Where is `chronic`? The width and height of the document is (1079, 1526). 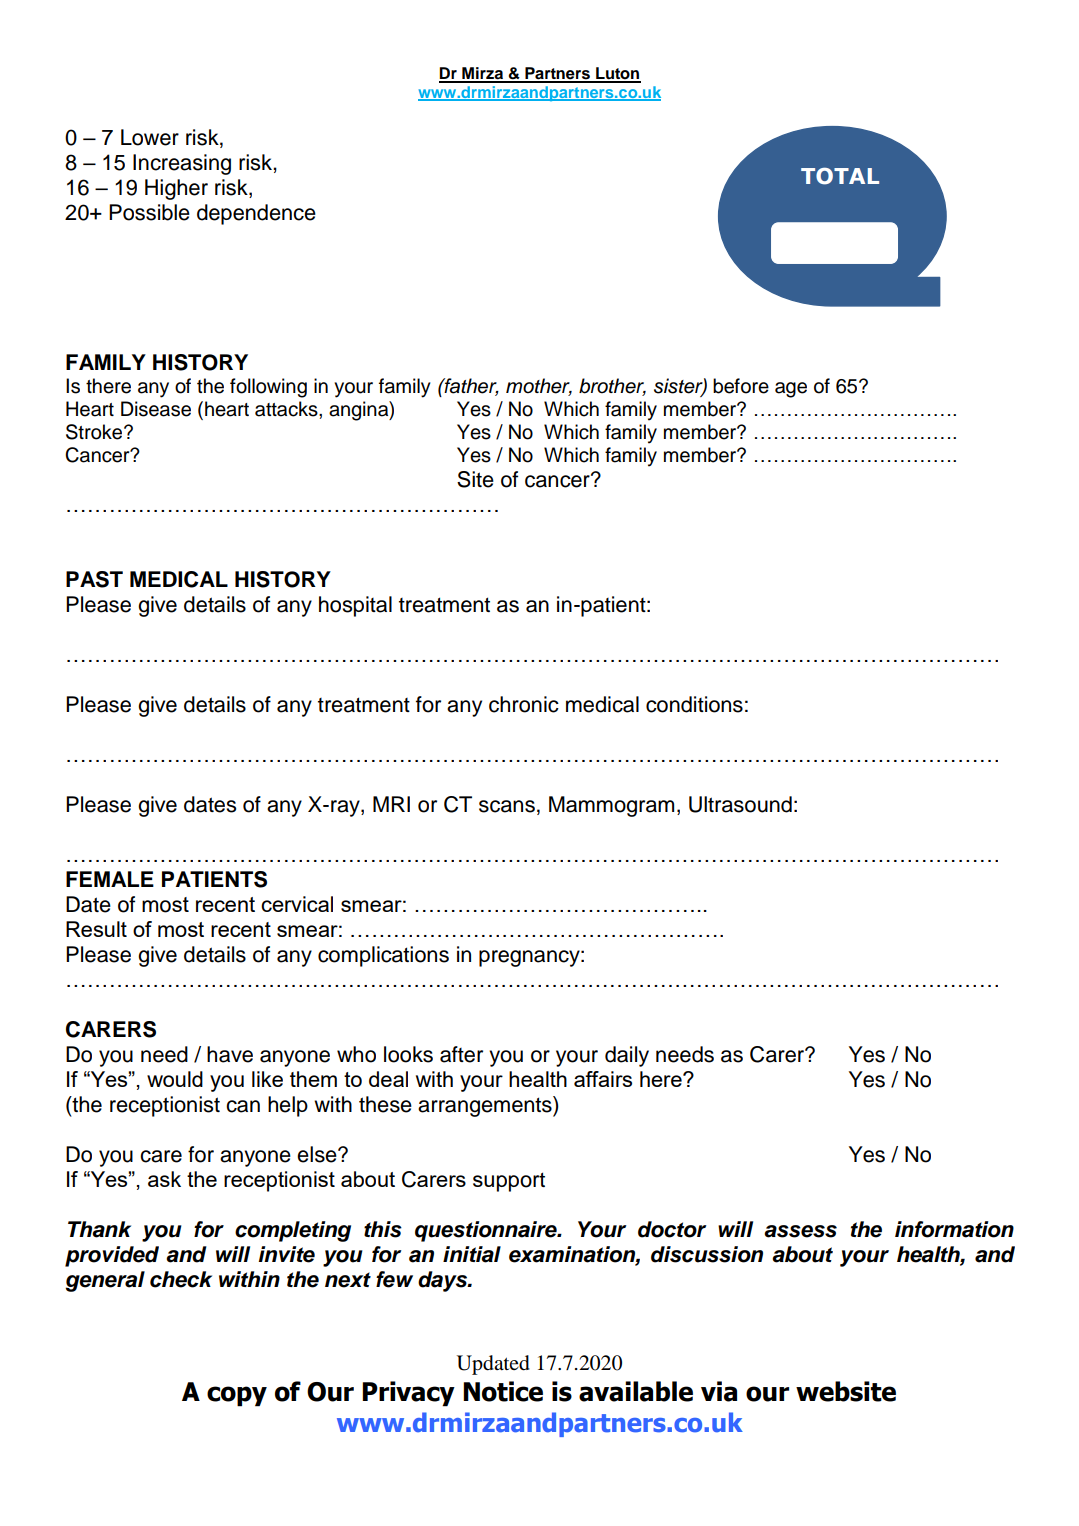
chronic is located at coordinates (524, 704).
